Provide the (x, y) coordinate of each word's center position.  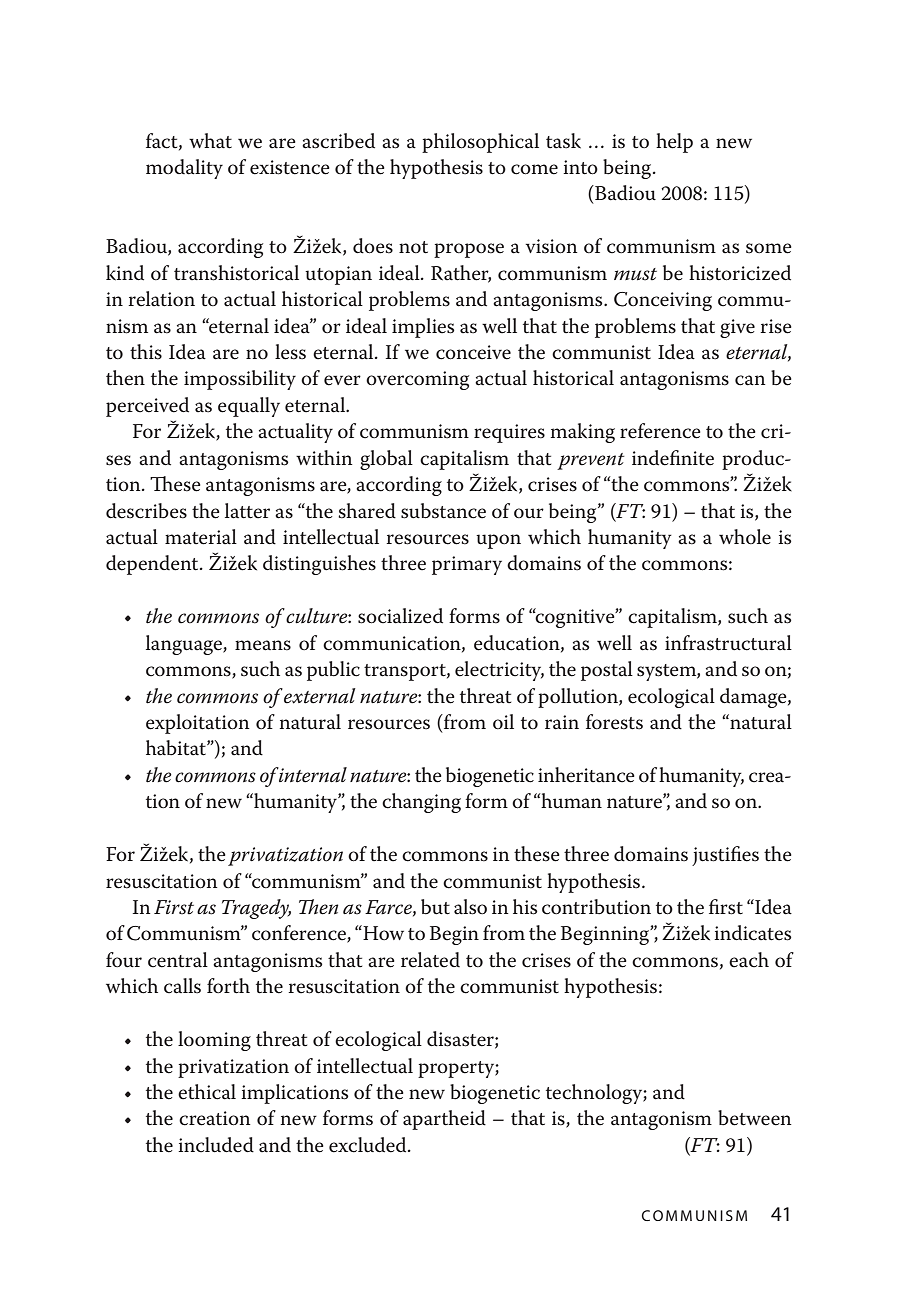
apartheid (444, 1120)
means (263, 645)
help (674, 143)
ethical (207, 1092)
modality (184, 169)
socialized (400, 616)
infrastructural (728, 643)
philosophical (480, 143)
